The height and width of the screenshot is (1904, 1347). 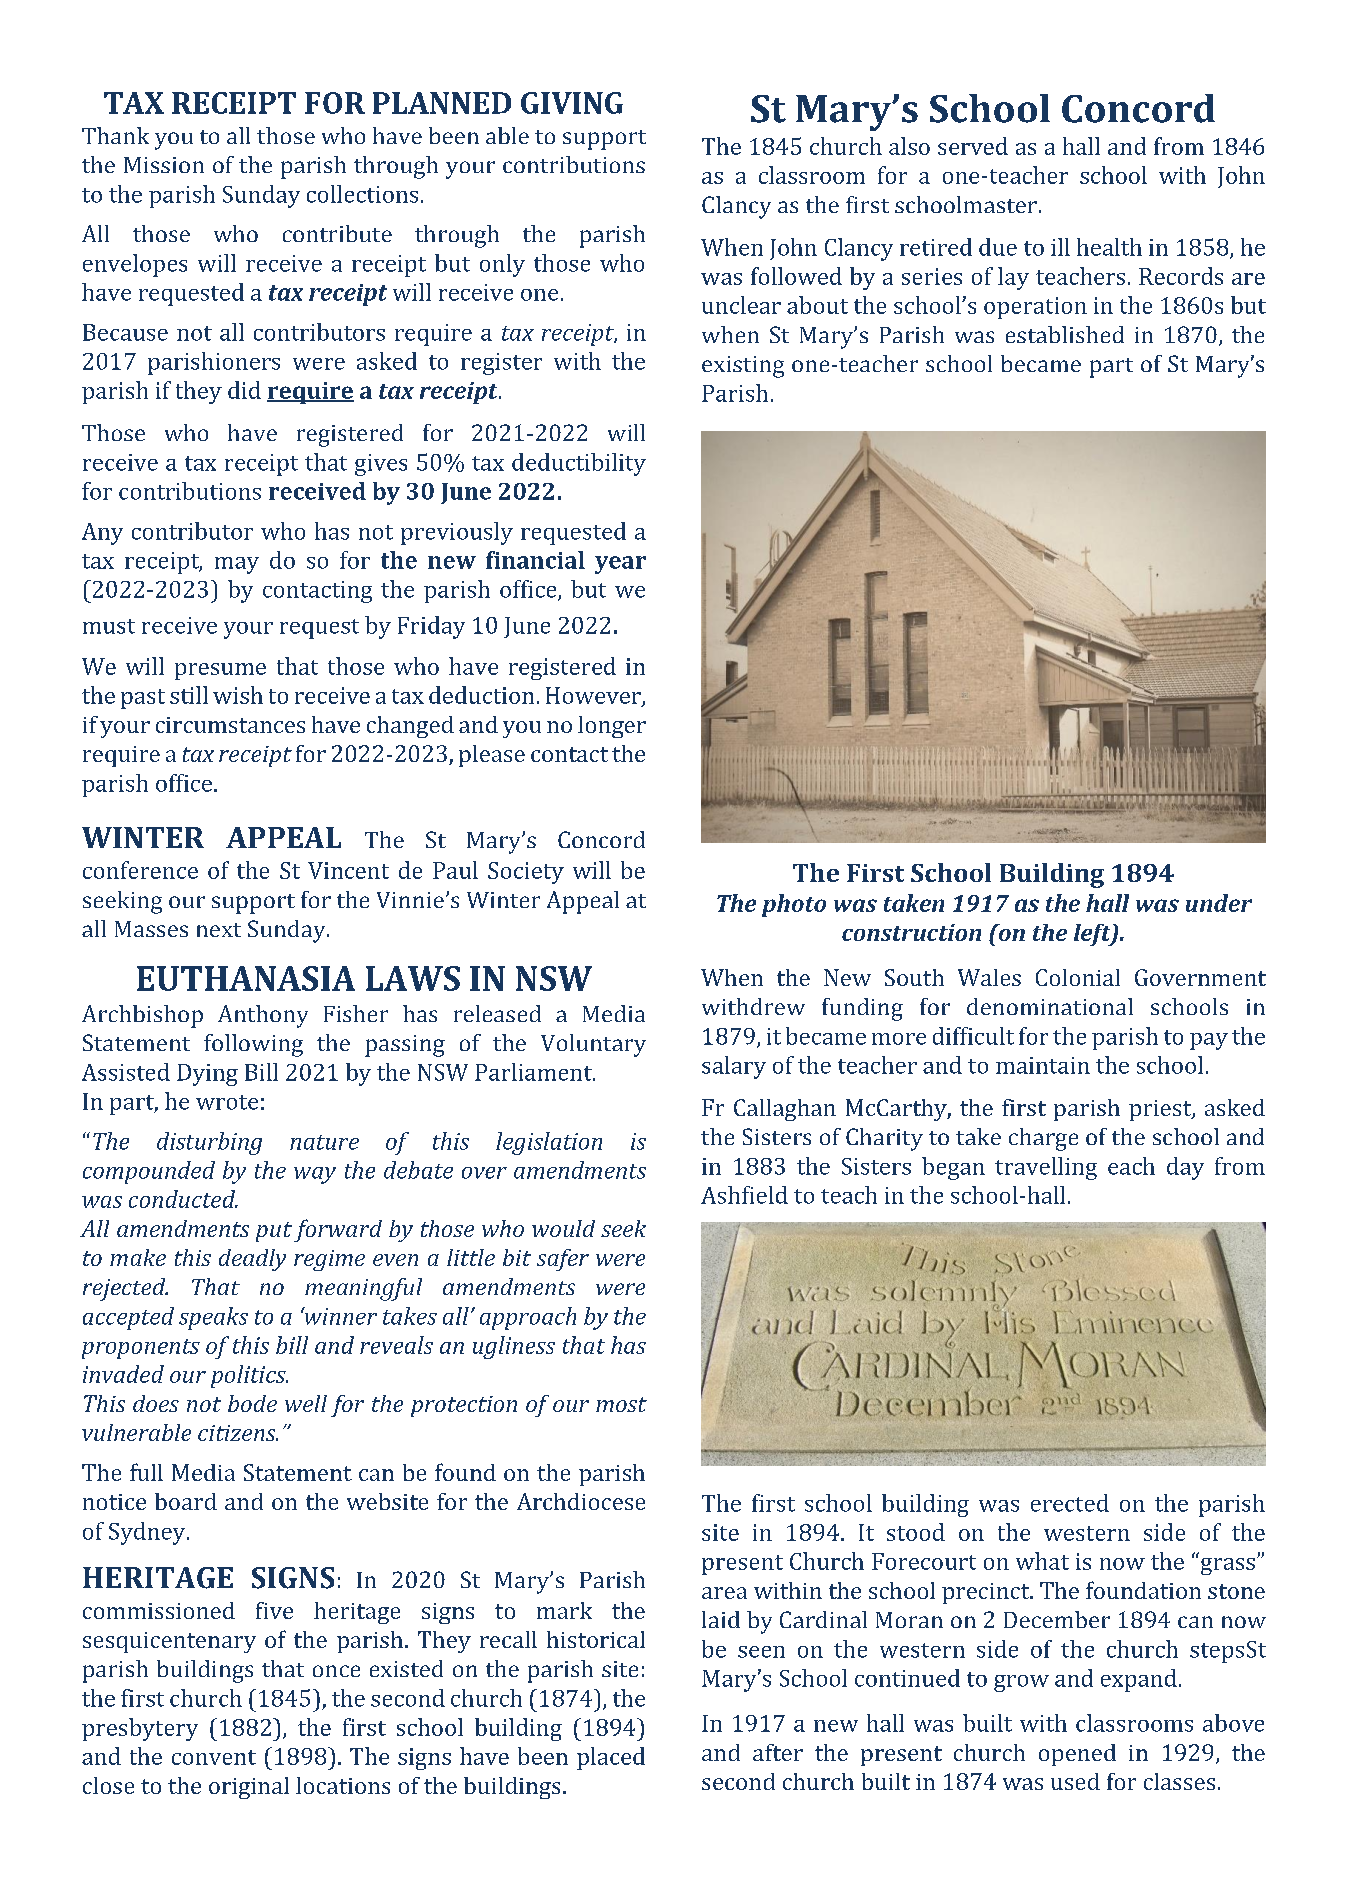 What do you see at coordinates (594, 696) in the screenshot?
I see `However` at bounding box center [594, 696].
